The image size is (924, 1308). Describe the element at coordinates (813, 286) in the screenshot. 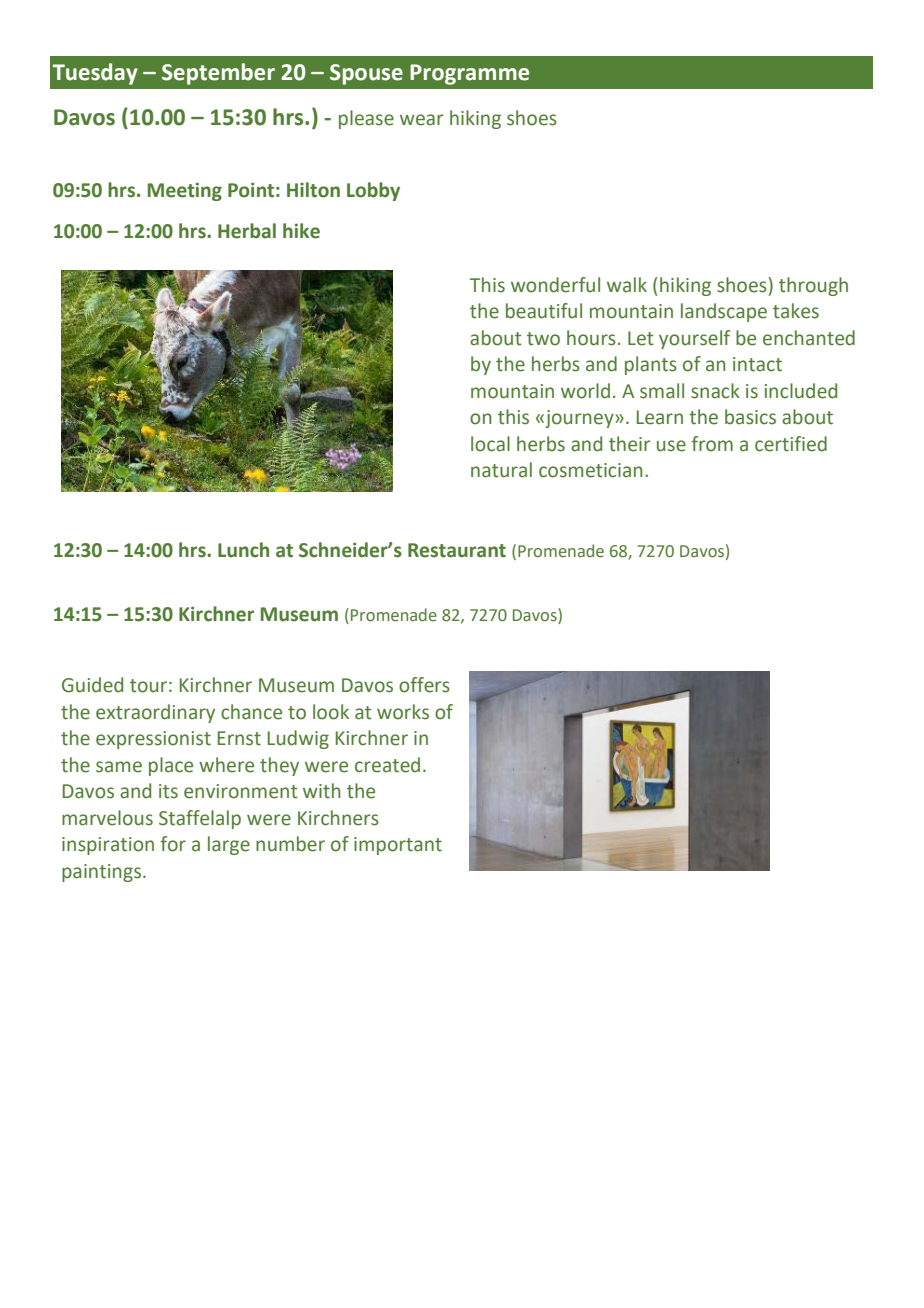

I see `through` at that location.
